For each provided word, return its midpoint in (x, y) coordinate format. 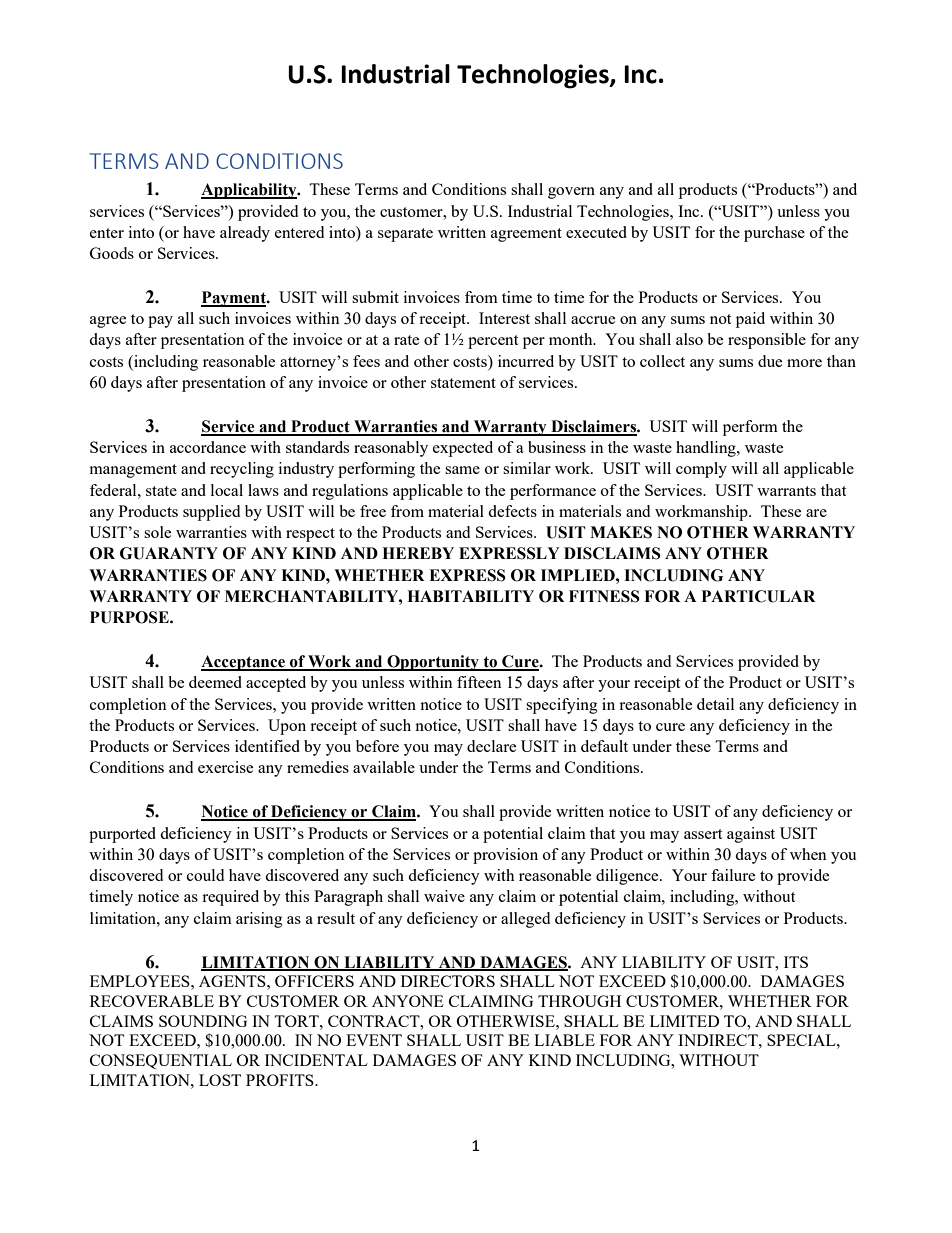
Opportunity (433, 663)
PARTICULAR (759, 596)
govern (571, 193)
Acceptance (244, 663)
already (245, 234)
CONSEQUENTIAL (161, 1061)
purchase (774, 234)
